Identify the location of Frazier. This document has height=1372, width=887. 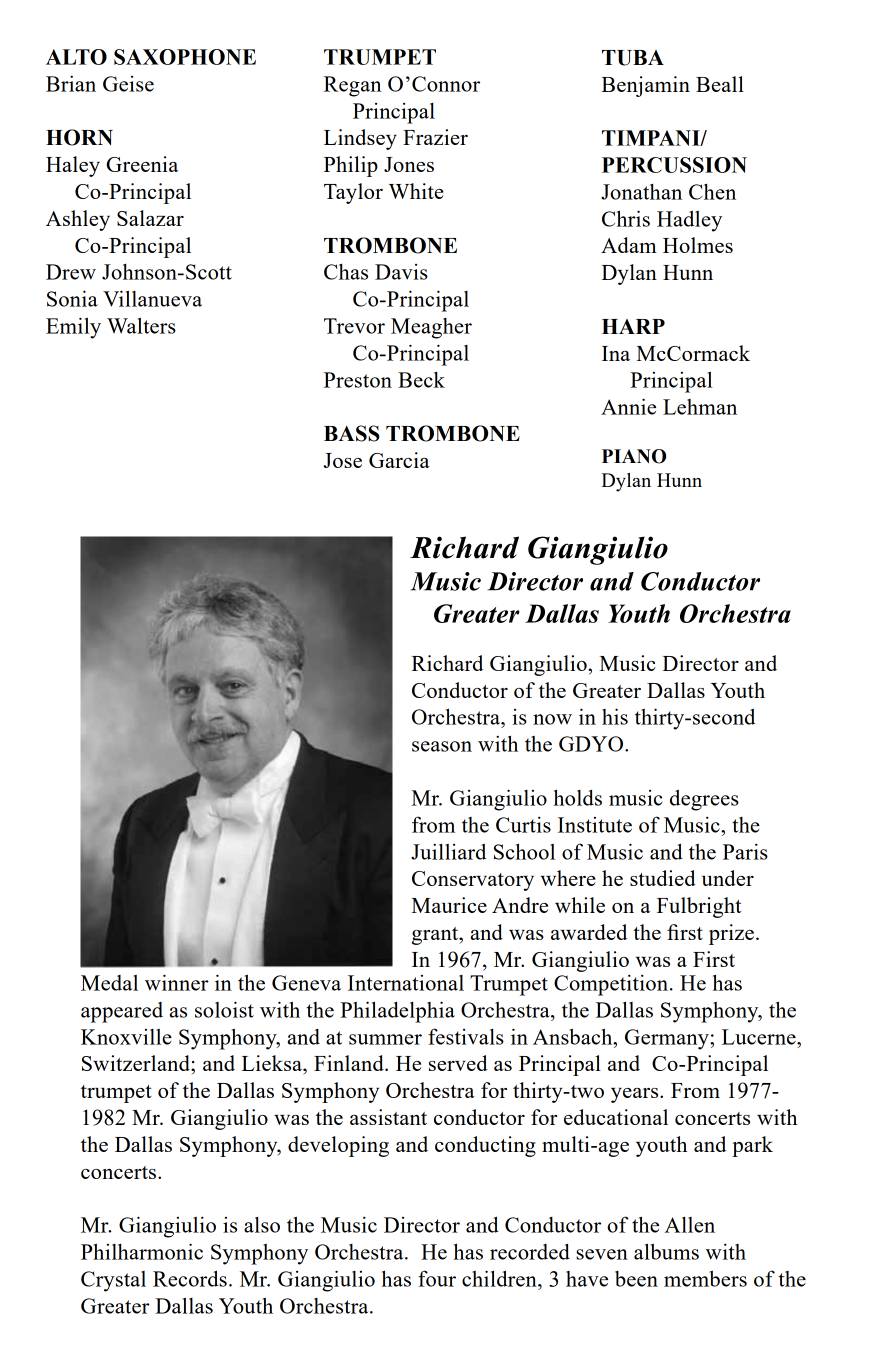
(435, 137).
